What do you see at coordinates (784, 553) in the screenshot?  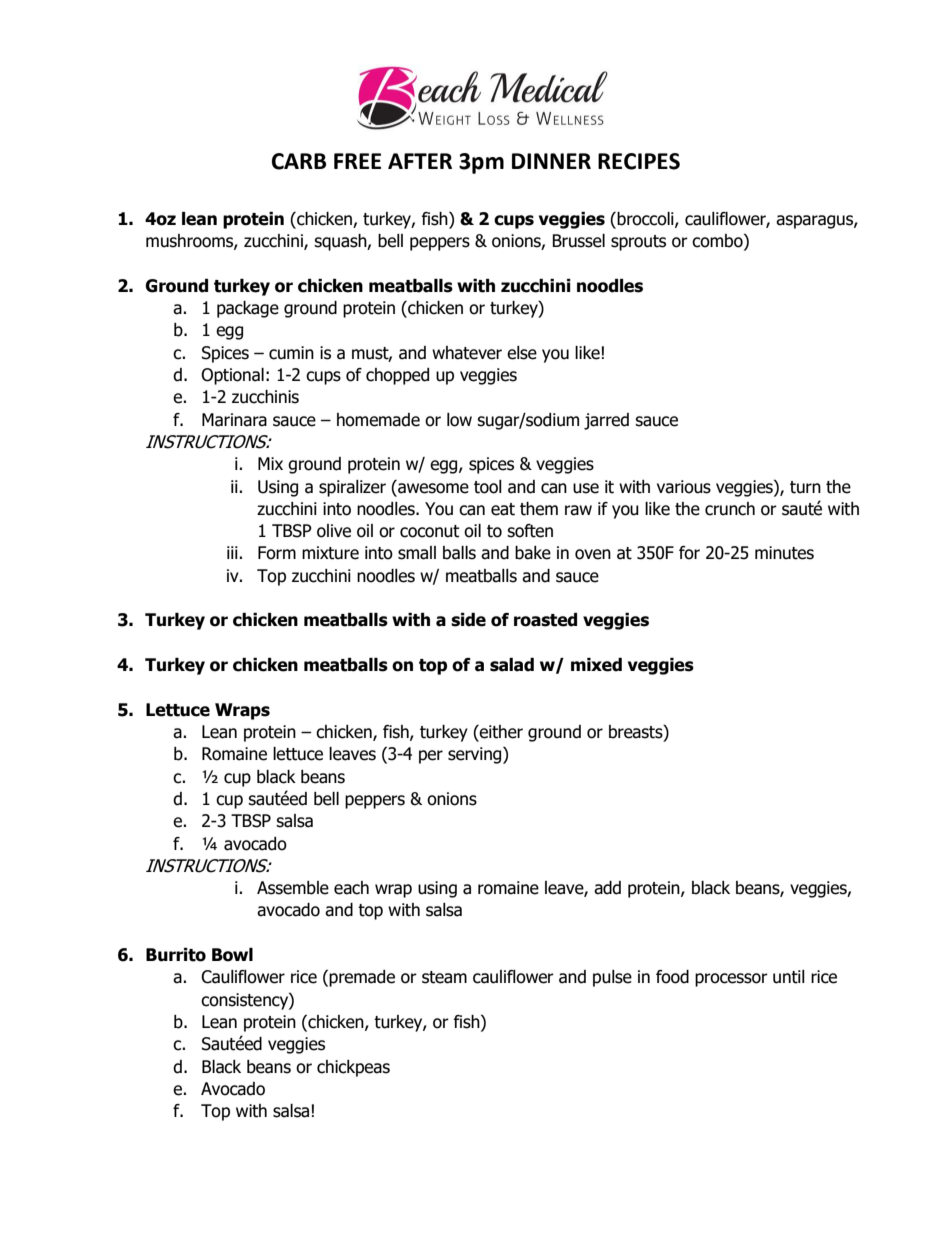 I see `minutes` at bounding box center [784, 553].
